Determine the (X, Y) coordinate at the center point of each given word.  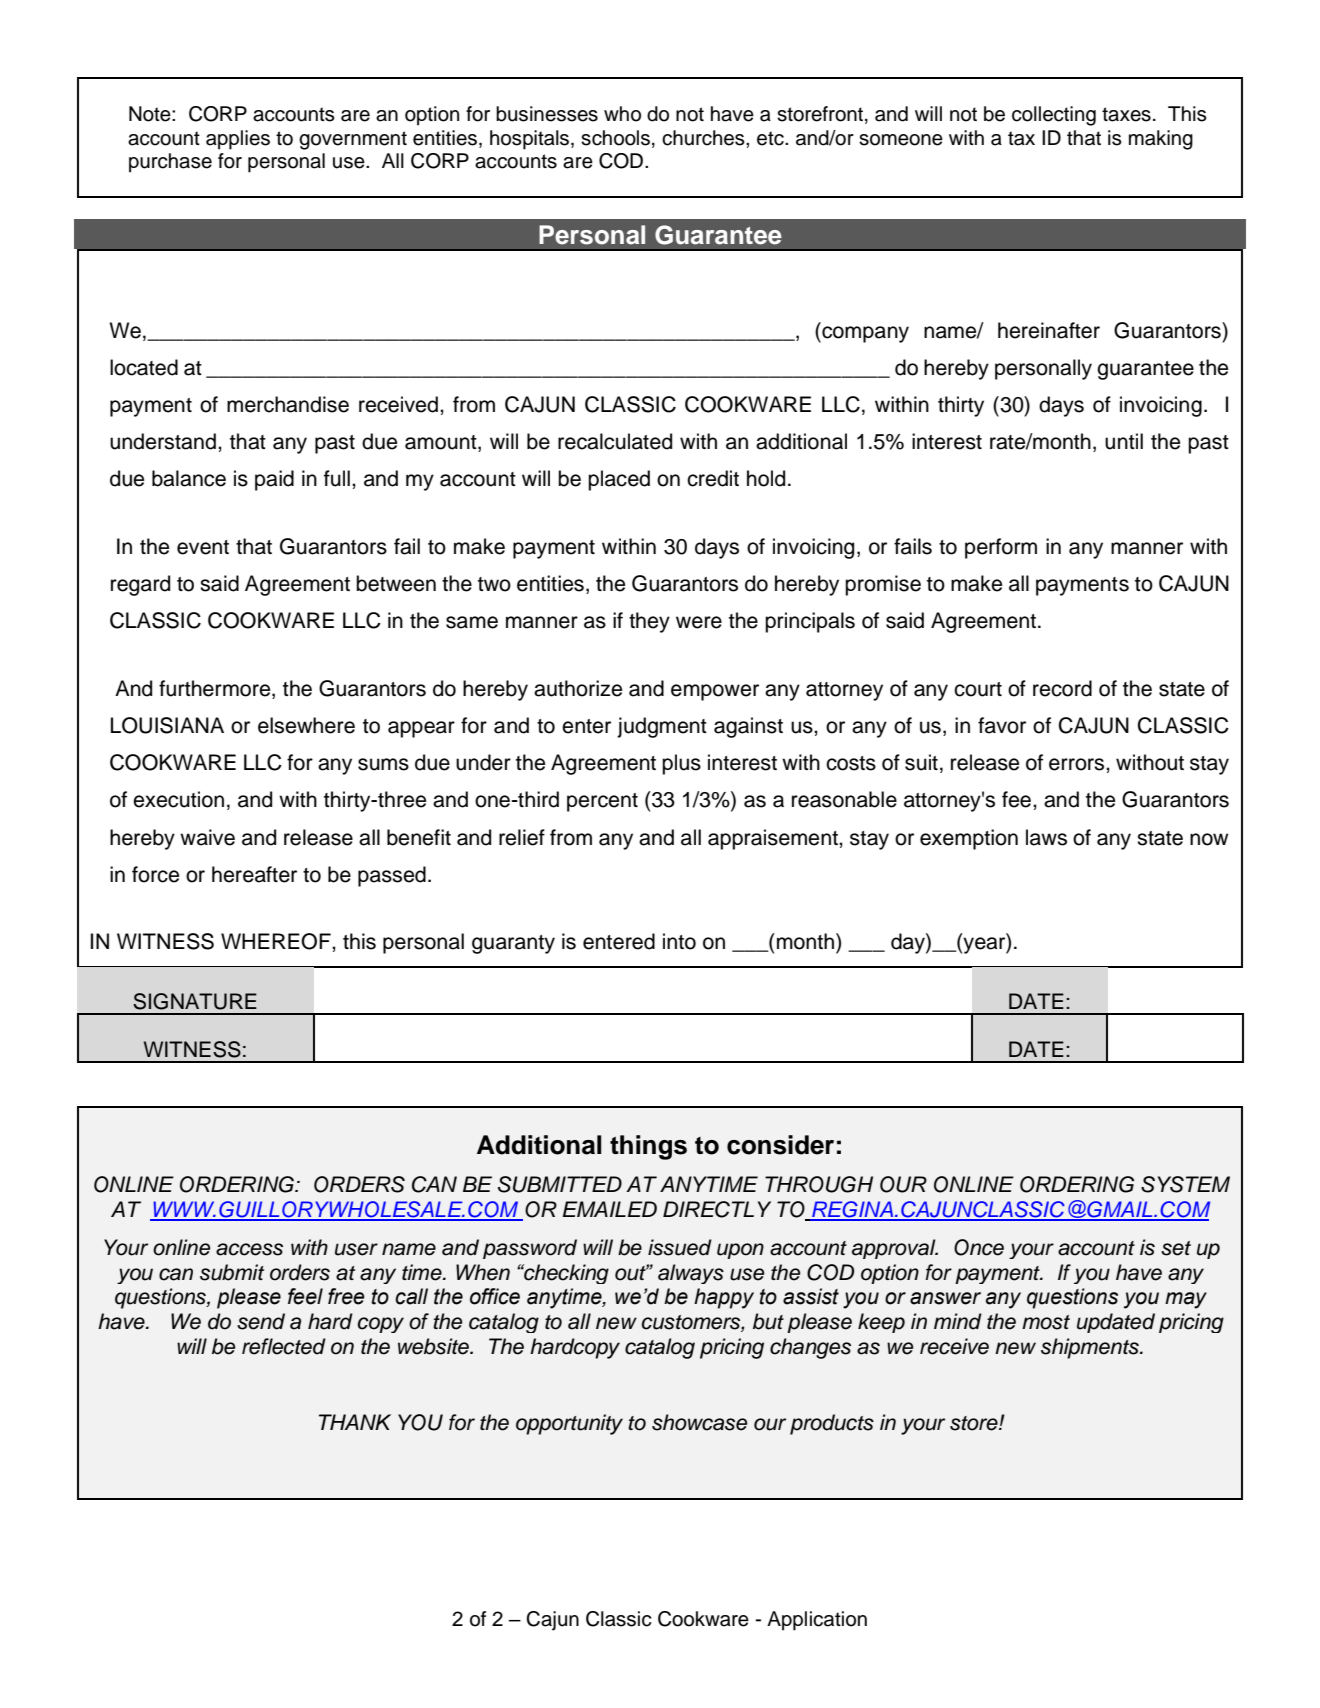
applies (238, 140)
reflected (284, 1346)
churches (704, 138)
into (679, 941)
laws (1046, 837)
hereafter (254, 874)
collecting (1054, 116)
